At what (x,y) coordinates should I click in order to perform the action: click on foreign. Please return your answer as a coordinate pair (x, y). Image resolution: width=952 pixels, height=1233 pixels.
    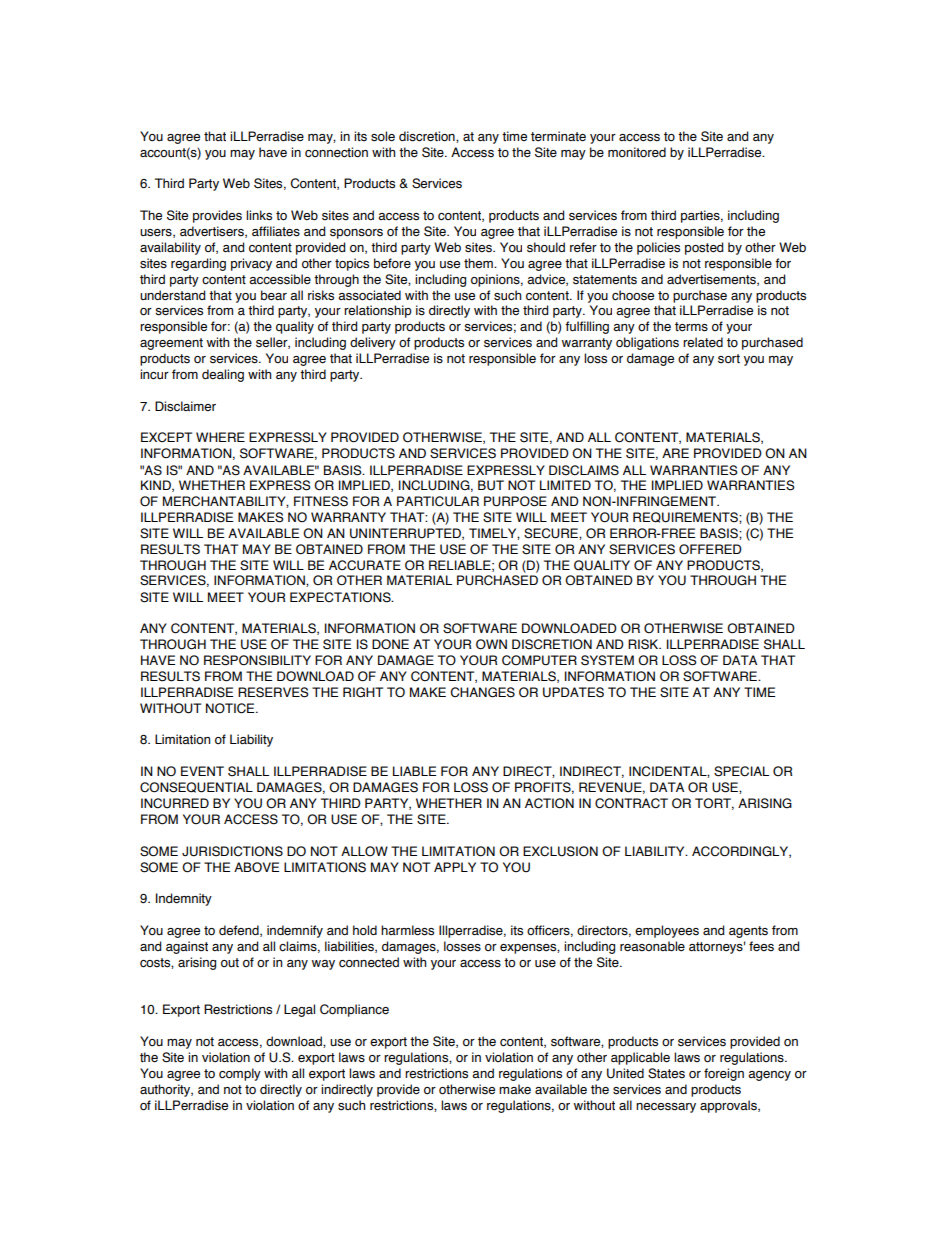
    Looking at the image, I should click on (724, 1074).
